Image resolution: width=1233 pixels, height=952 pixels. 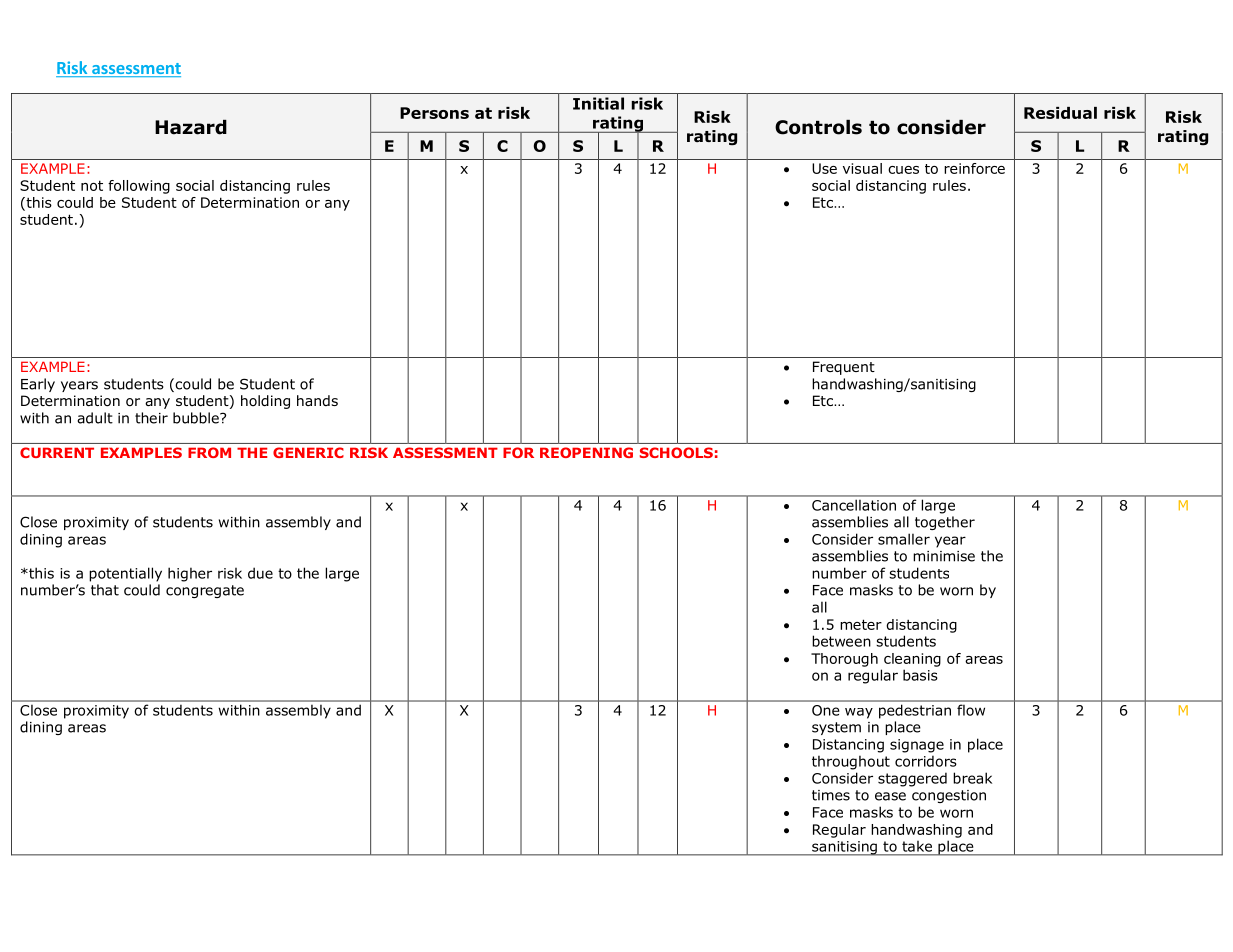 I want to click on that, so click(x=105, y=590).
